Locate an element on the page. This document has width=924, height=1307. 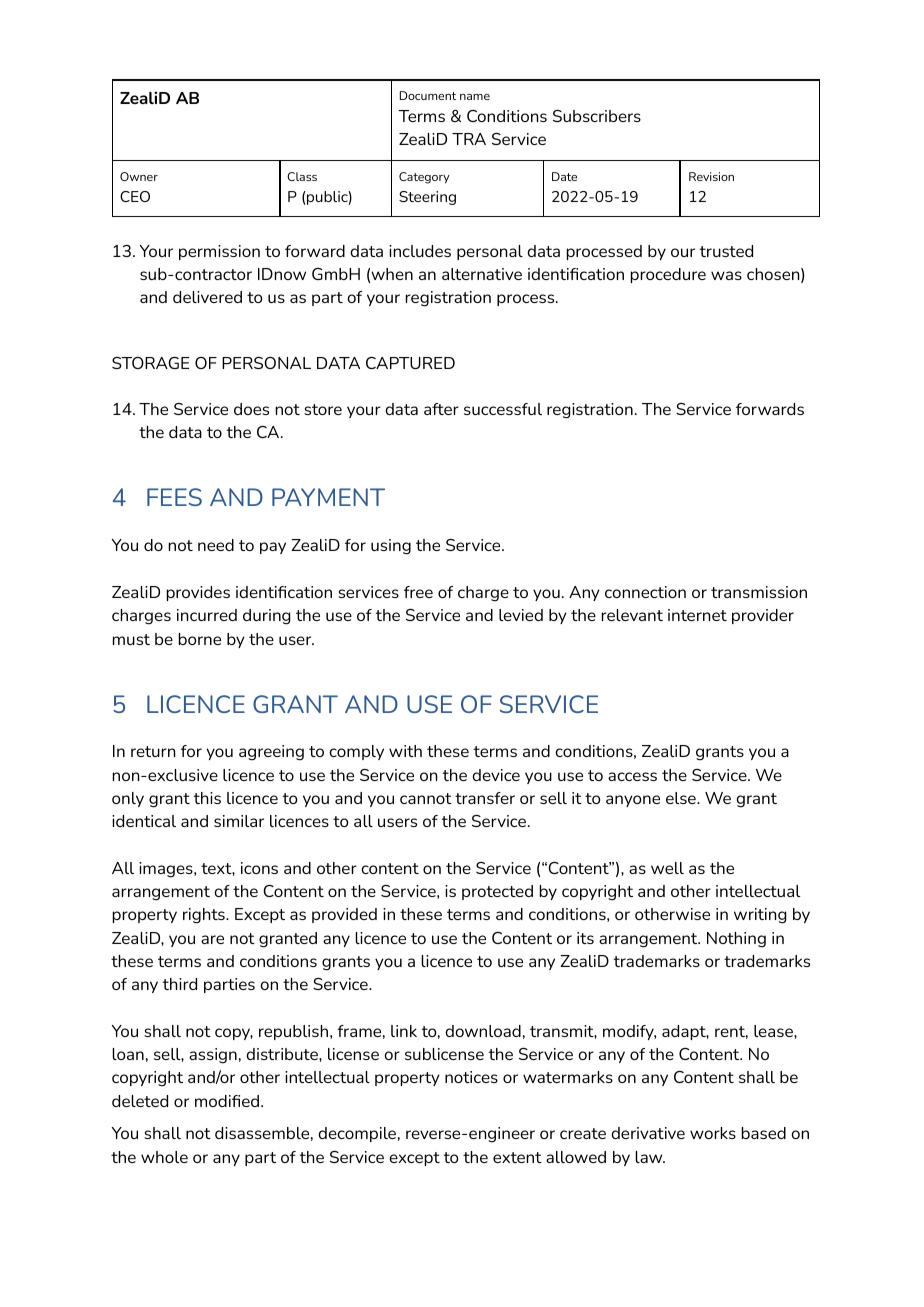
internet is located at coordinates (697, 615).
